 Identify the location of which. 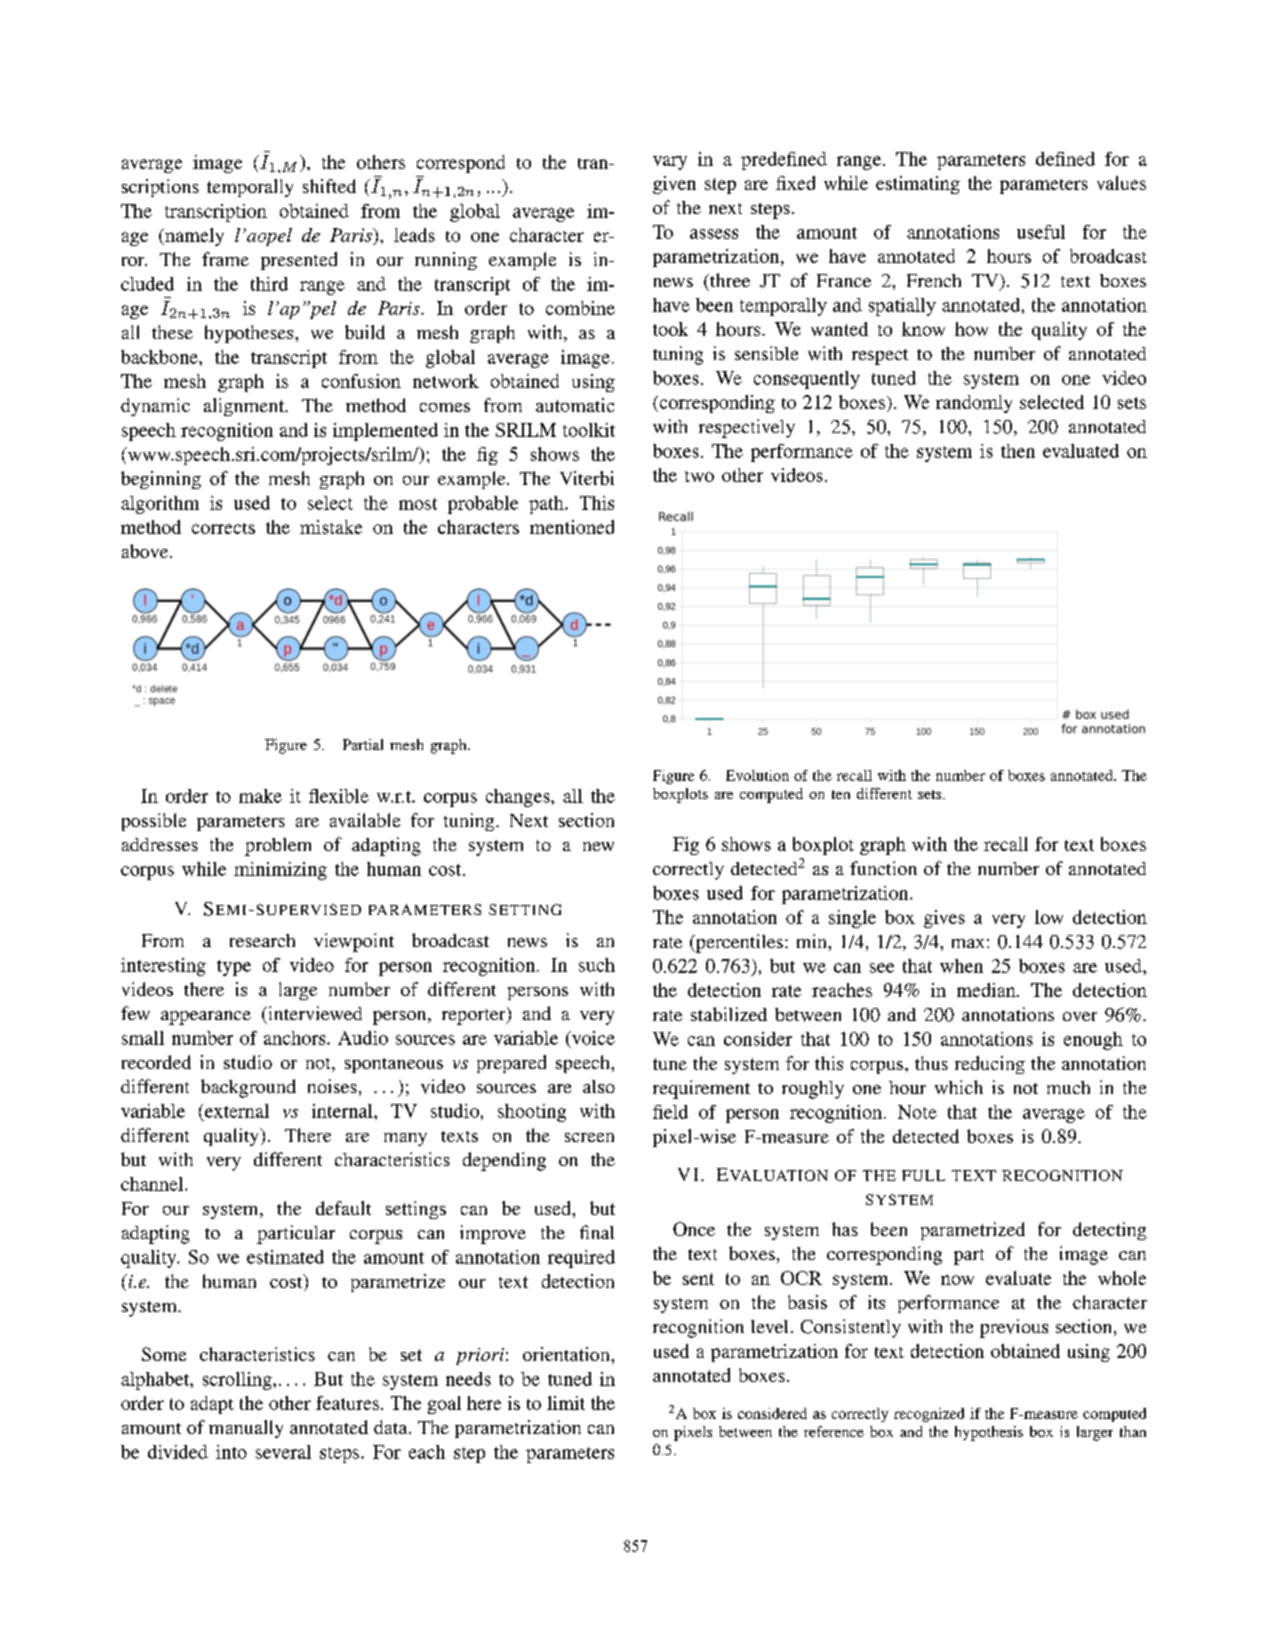
(959, 1087).
